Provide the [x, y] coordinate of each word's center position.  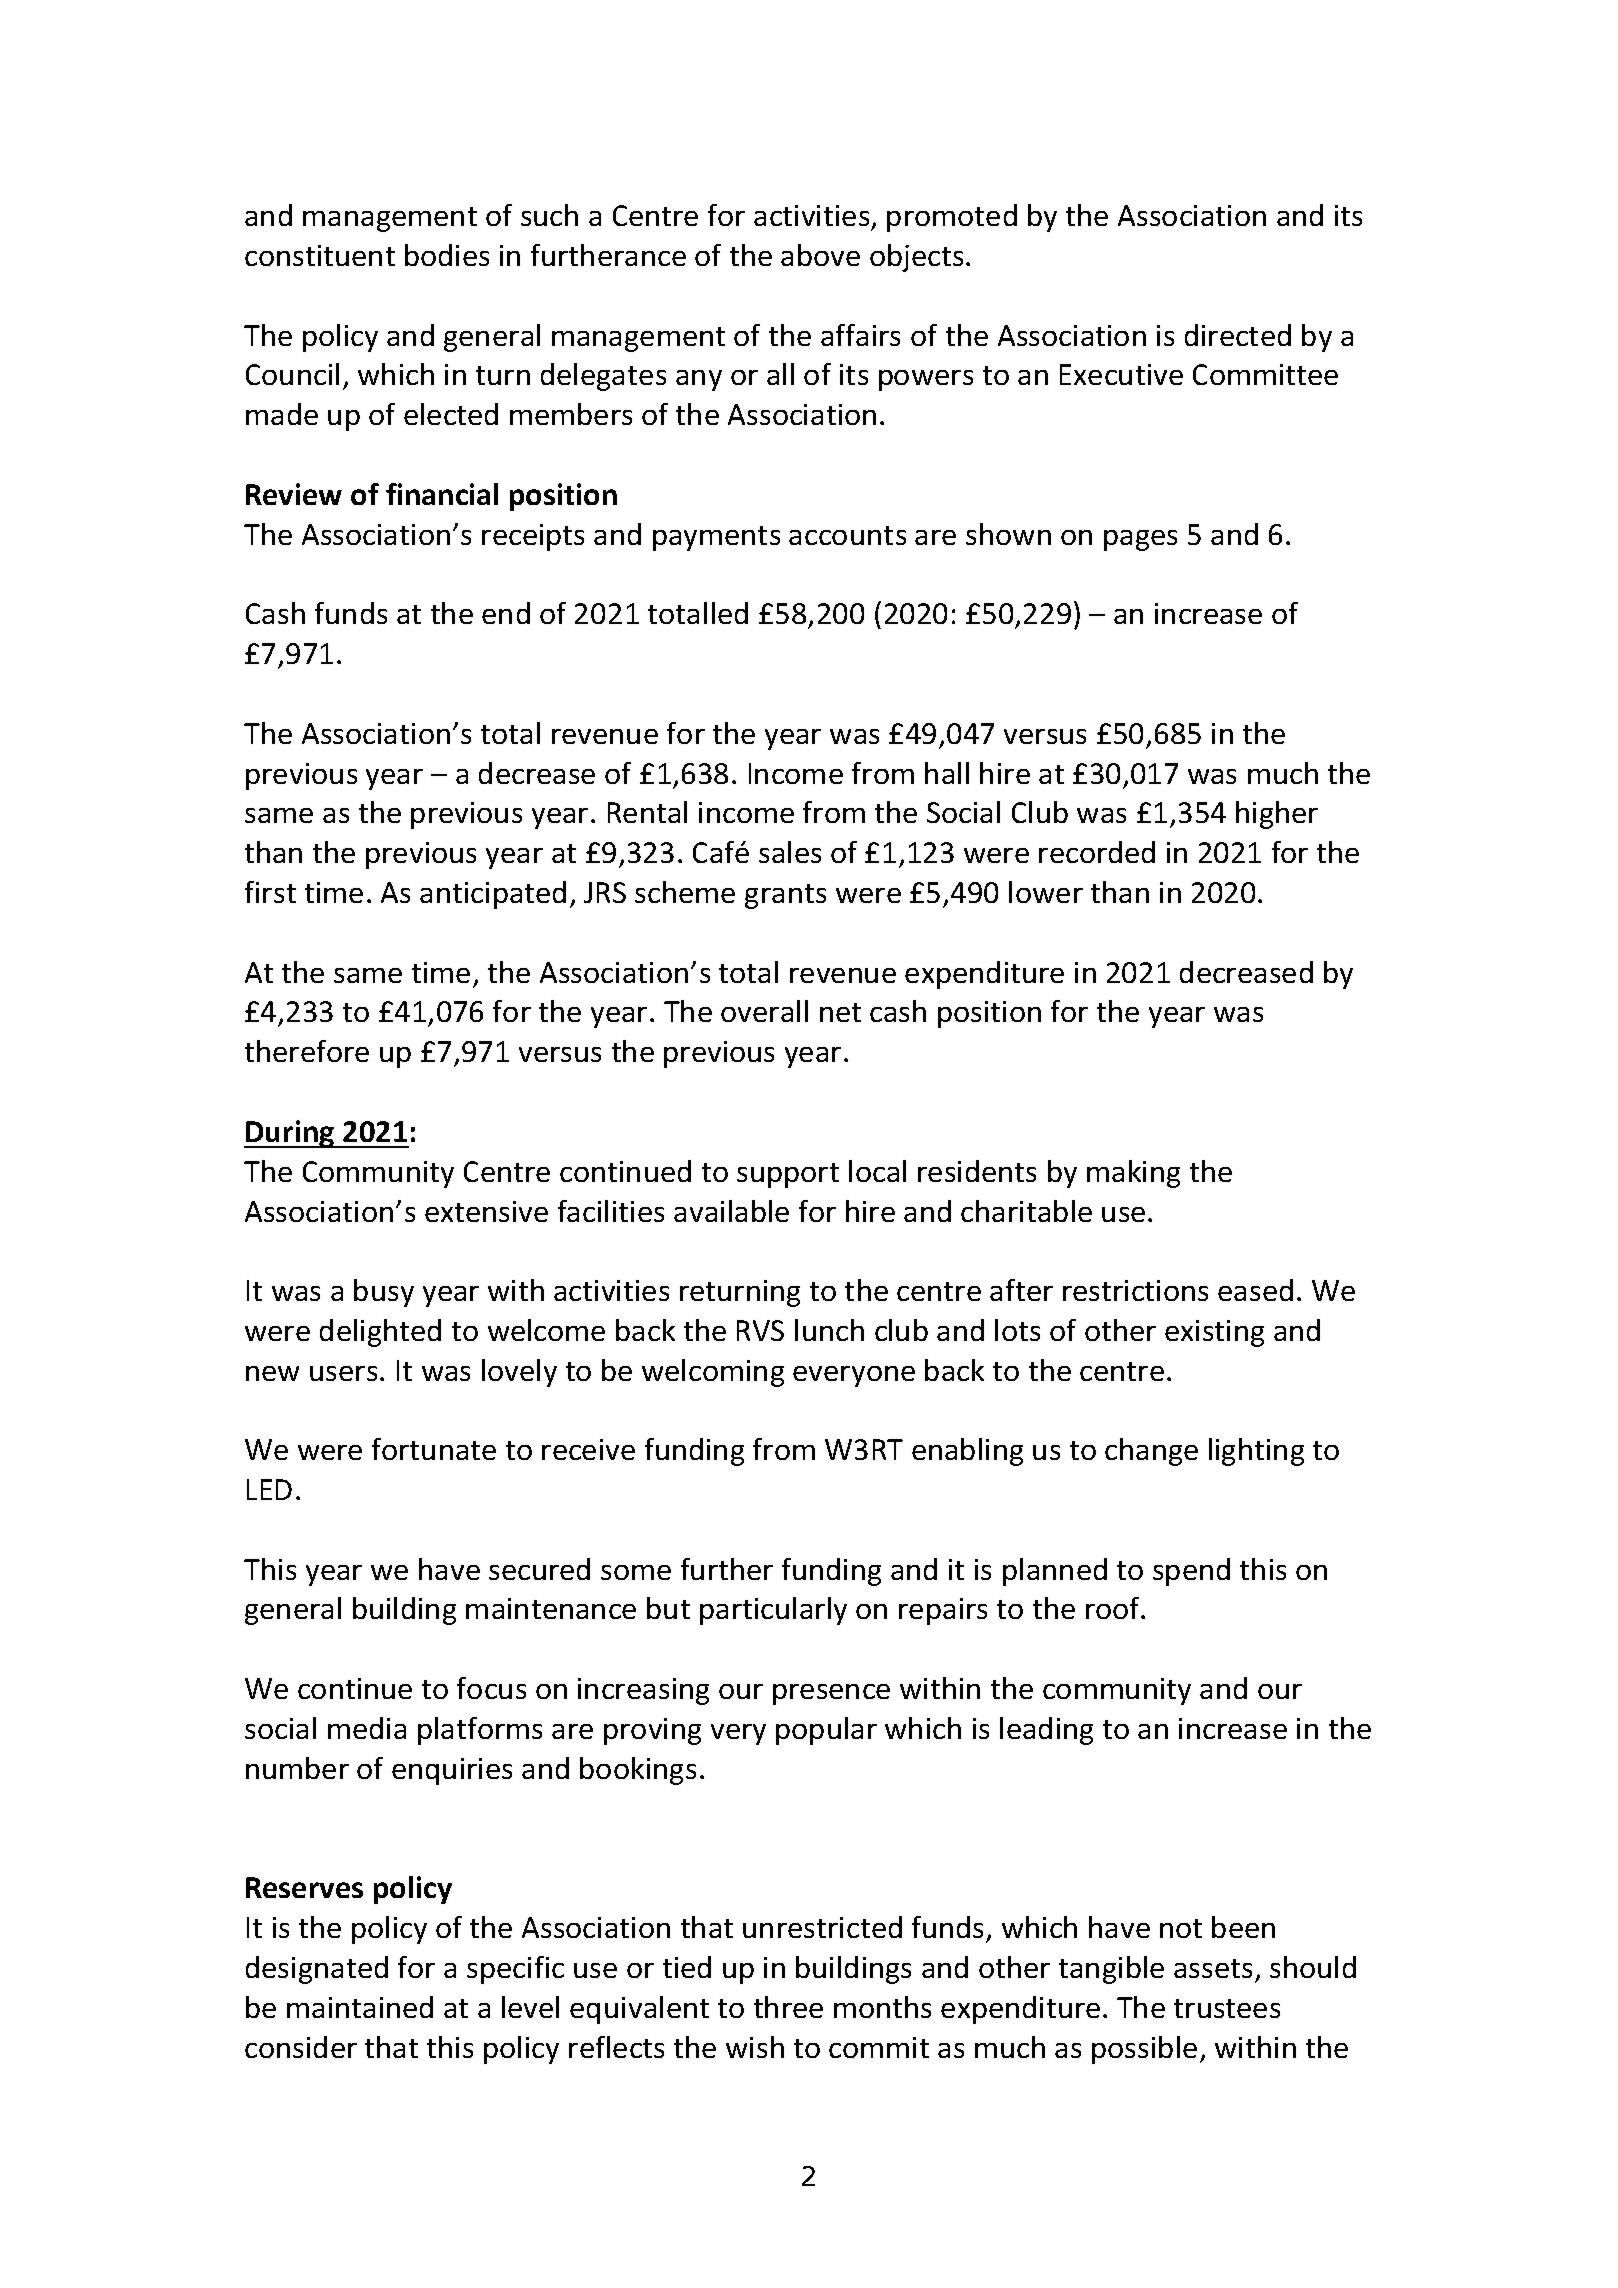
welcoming [713, 1373]
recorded [1097, 852]
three [788, 2007]
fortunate [434, 1449]
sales [790, 852]
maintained [360, 2007]
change [1151, 1452]
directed [1238, 335]
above [820, 255]
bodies [447, 255]
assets [1213, 1968]
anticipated [493, 895]
